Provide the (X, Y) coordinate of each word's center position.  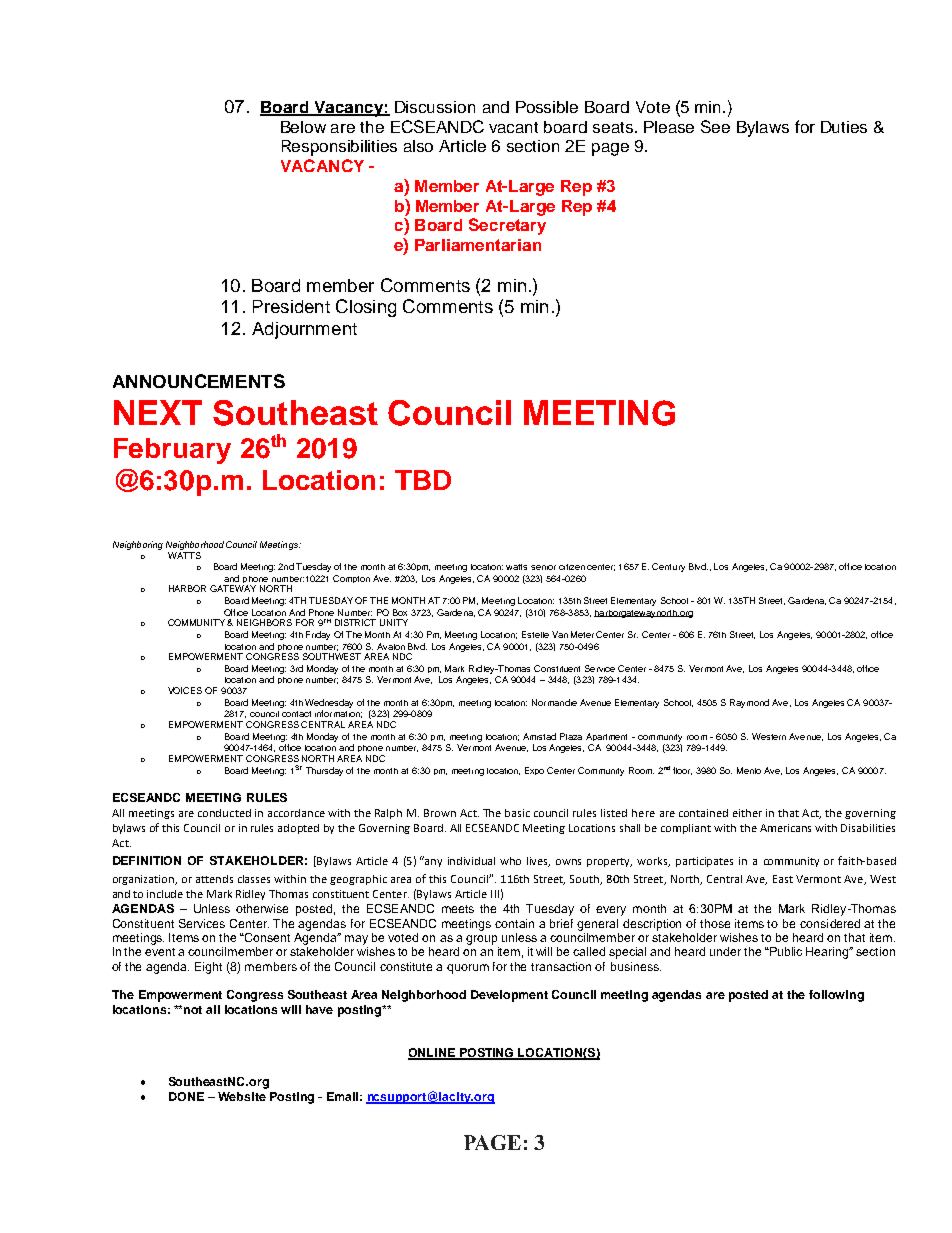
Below (303, 127)
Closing (366, 308)
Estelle (535, 634)
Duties (844, 127)
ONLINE (432, 1053)
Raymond (749, 703)
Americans (785, 828)
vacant (513, 127)
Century (668, 567)
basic (517, 813)
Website (242, 1096)
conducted (224, 813)
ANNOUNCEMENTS (199, 381)
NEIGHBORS (264, 622)
